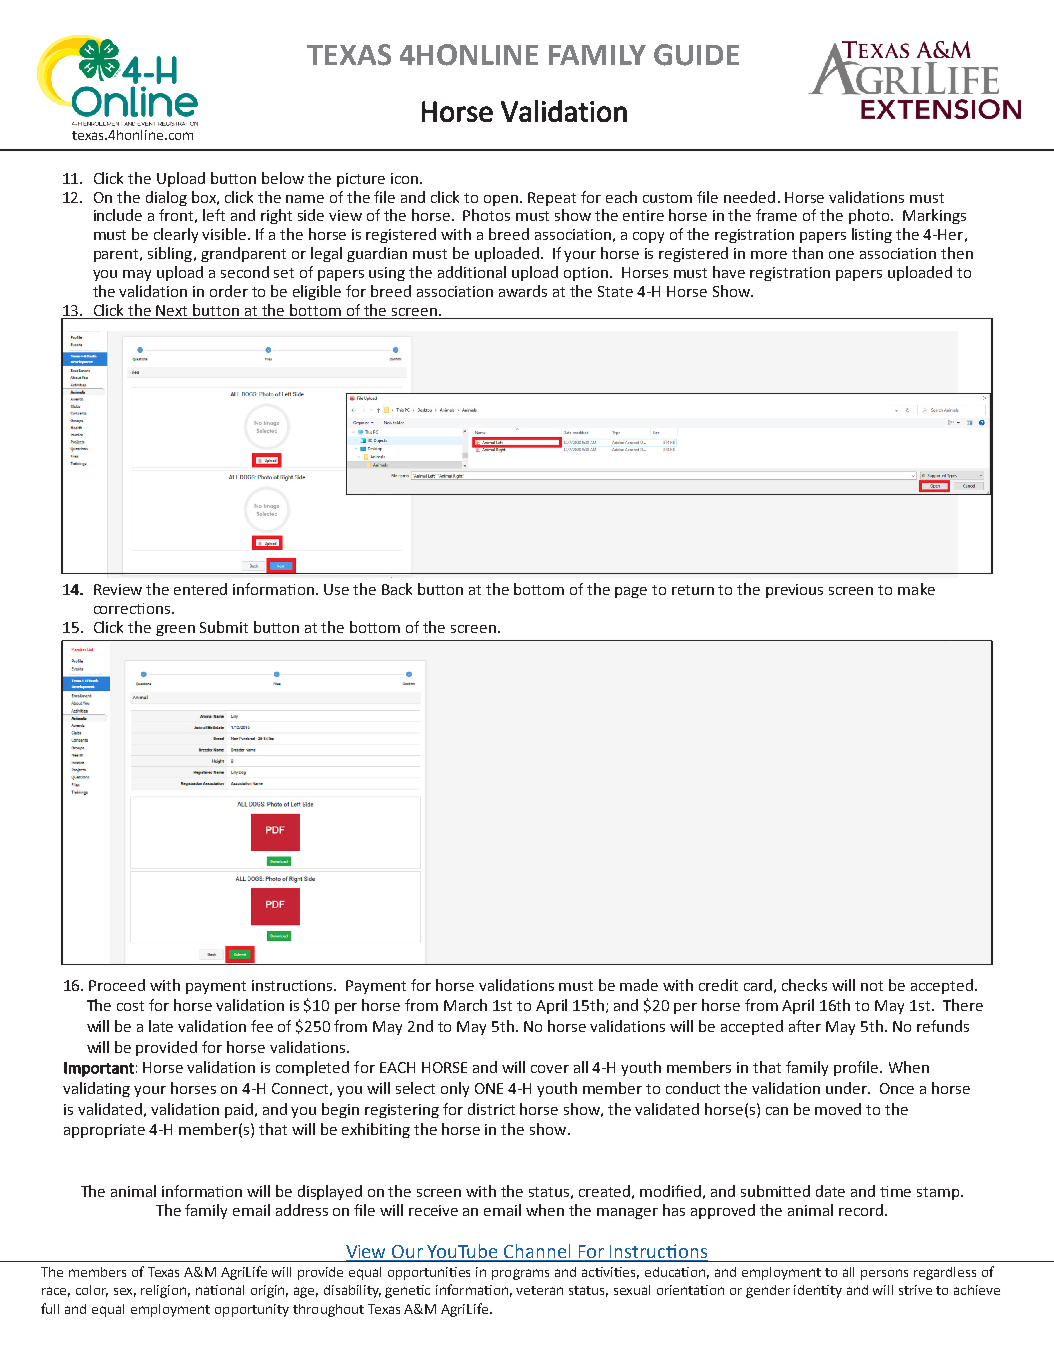 Image resolution: width=1054 pixels, height=1363 pixels. What do you see at coordinates (166, 198) in the image?
I see `dialog` at bounding box center [166, 198].
